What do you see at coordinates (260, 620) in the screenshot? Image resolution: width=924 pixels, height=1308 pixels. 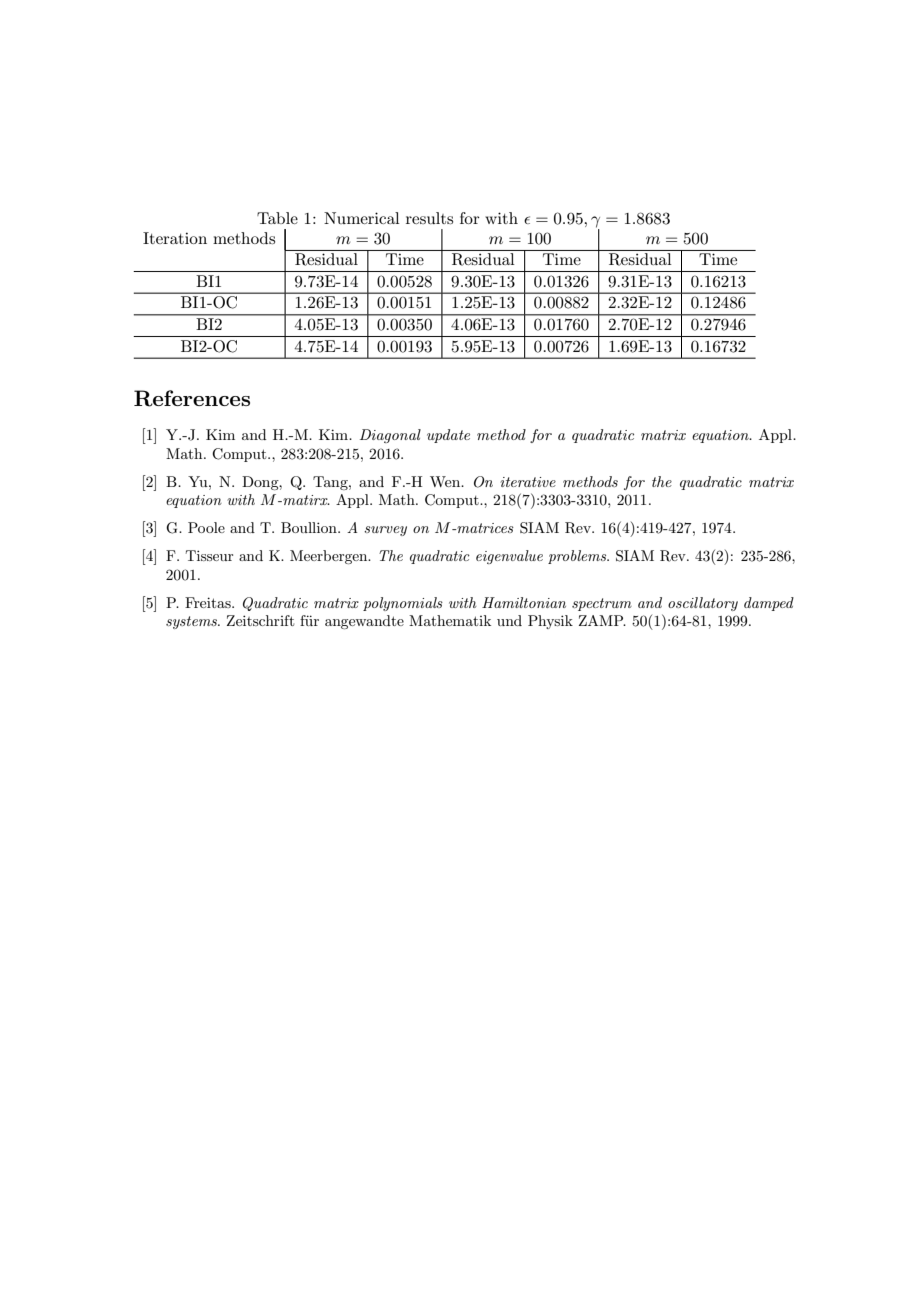 I see `Zeitschrift` at bounding box center [260, 620].
